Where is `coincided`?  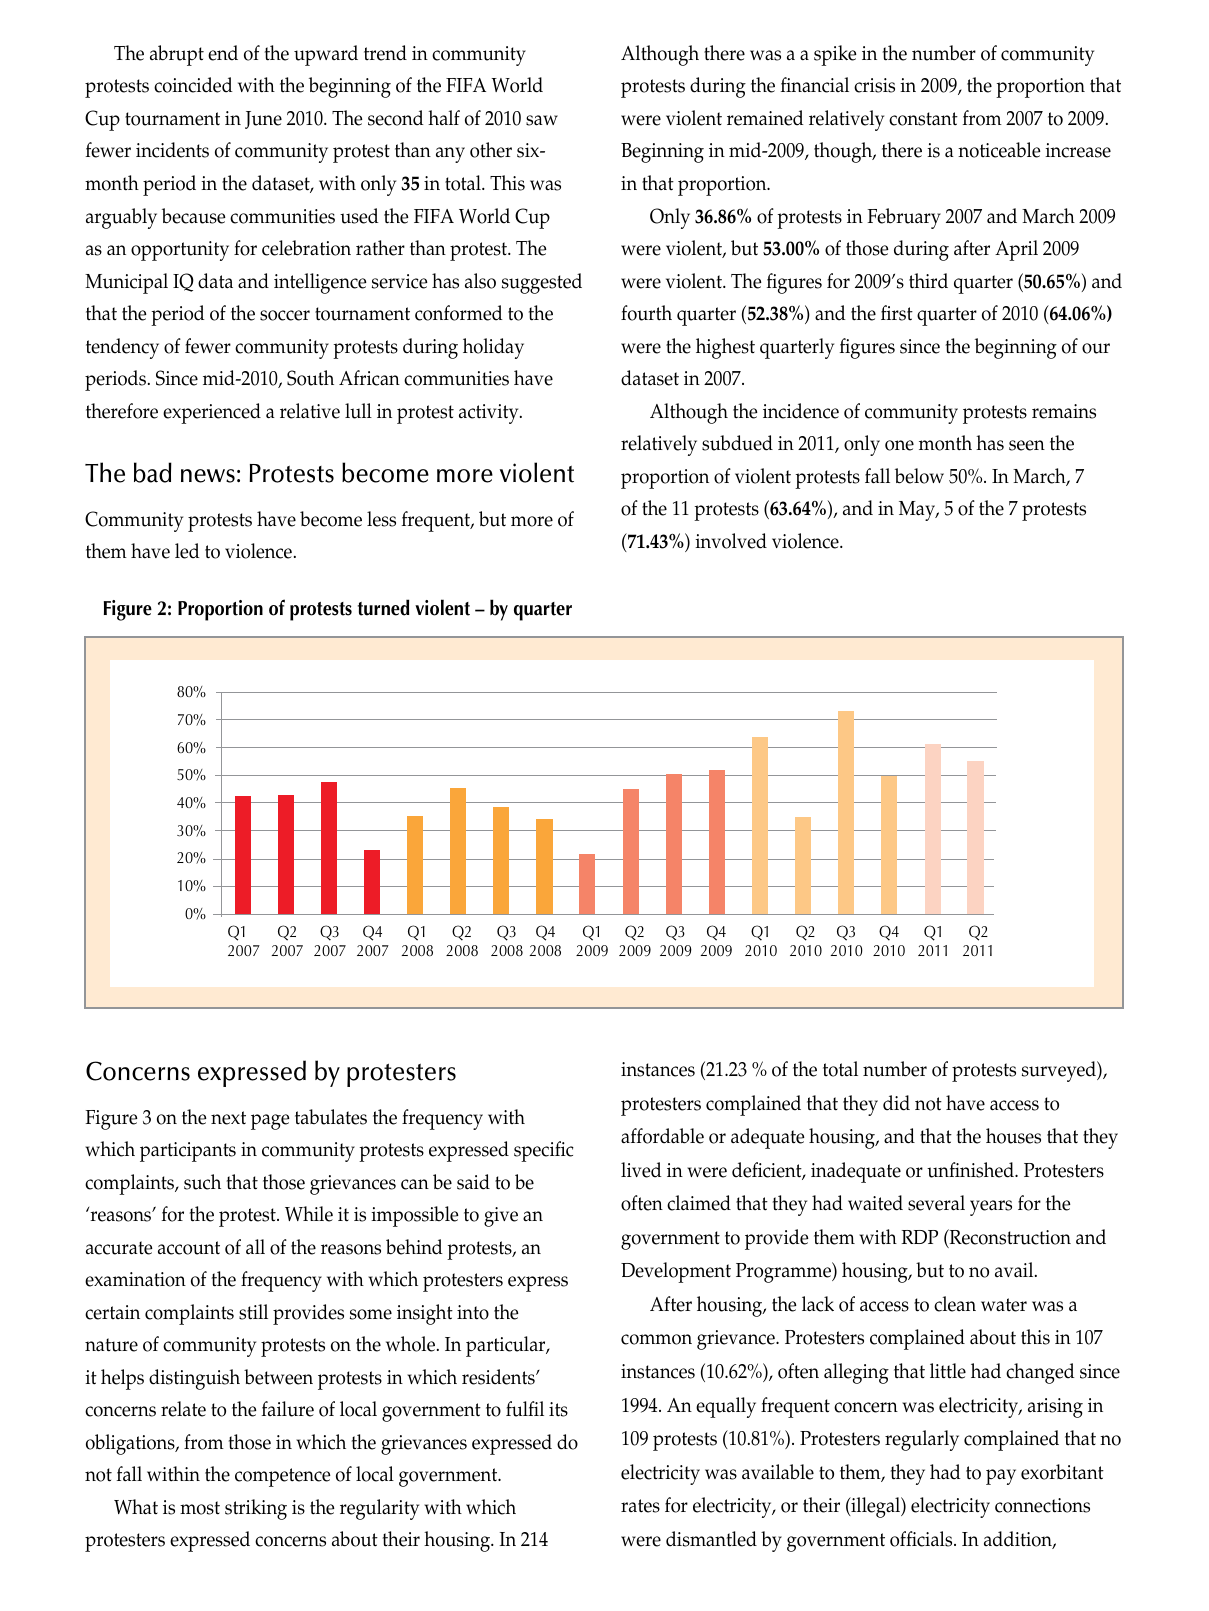
coincided is located at coordinates (193, 85).
